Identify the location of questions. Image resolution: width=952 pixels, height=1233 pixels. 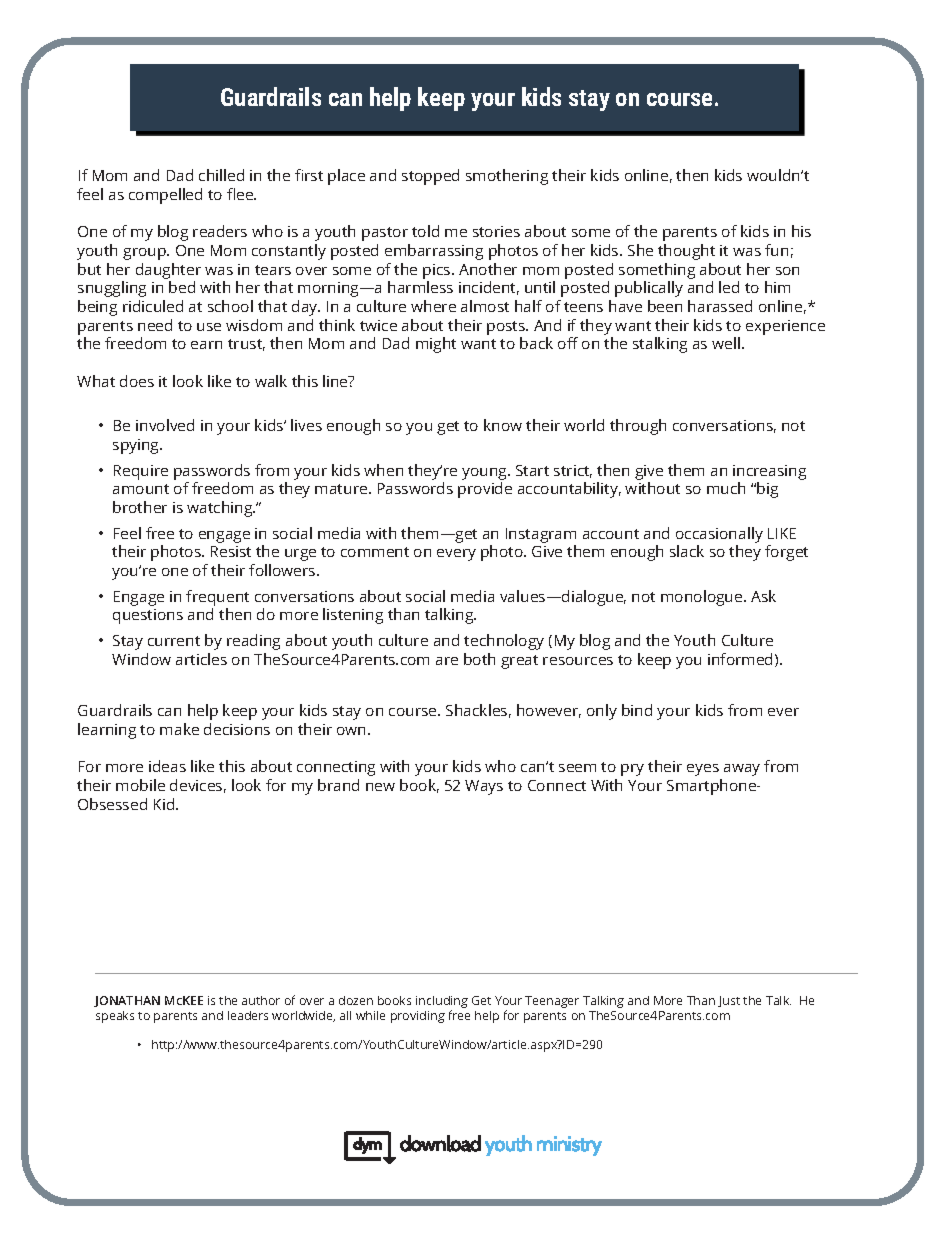
(148, 616).
